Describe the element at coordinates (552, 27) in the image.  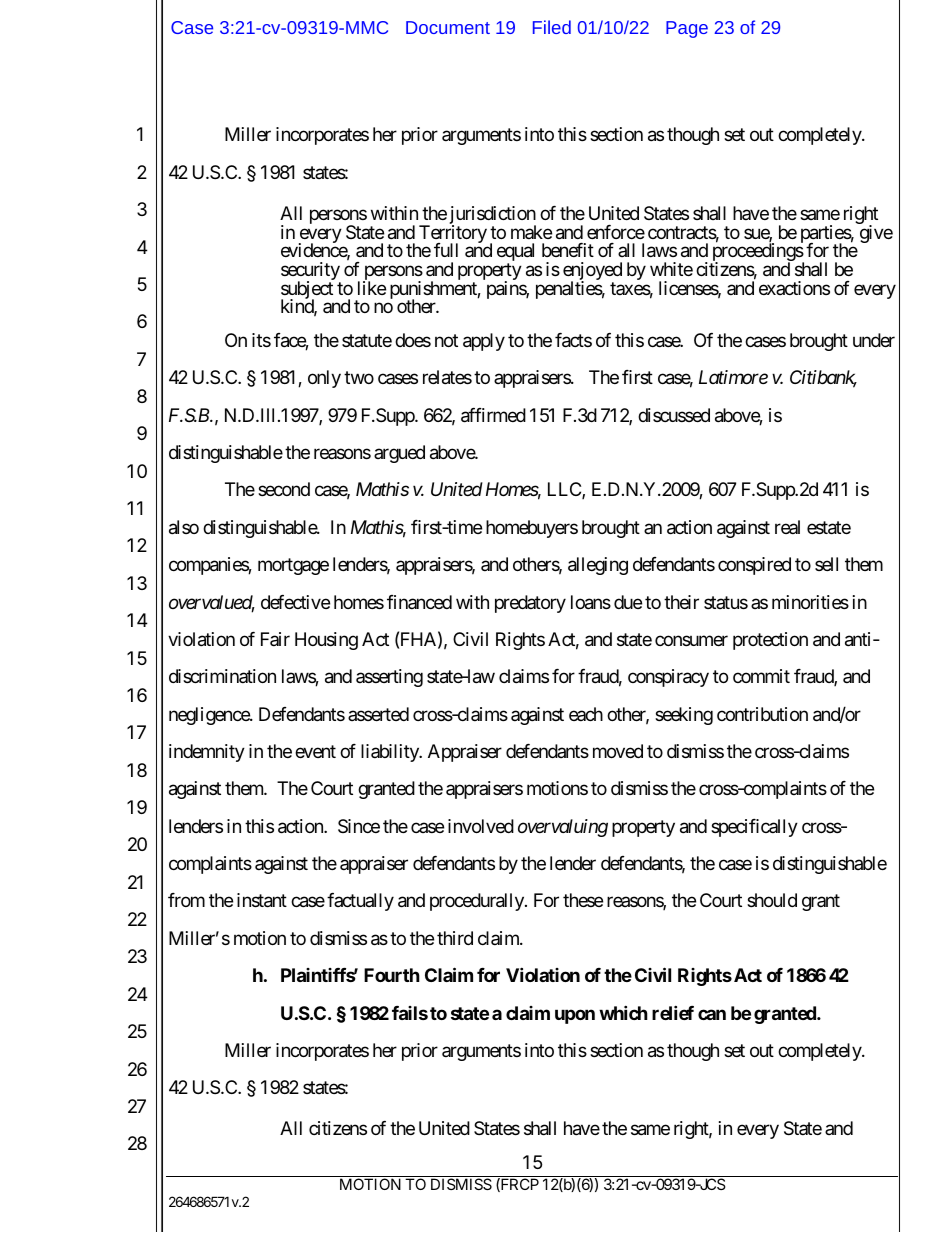
I see `Filed` at that location.
